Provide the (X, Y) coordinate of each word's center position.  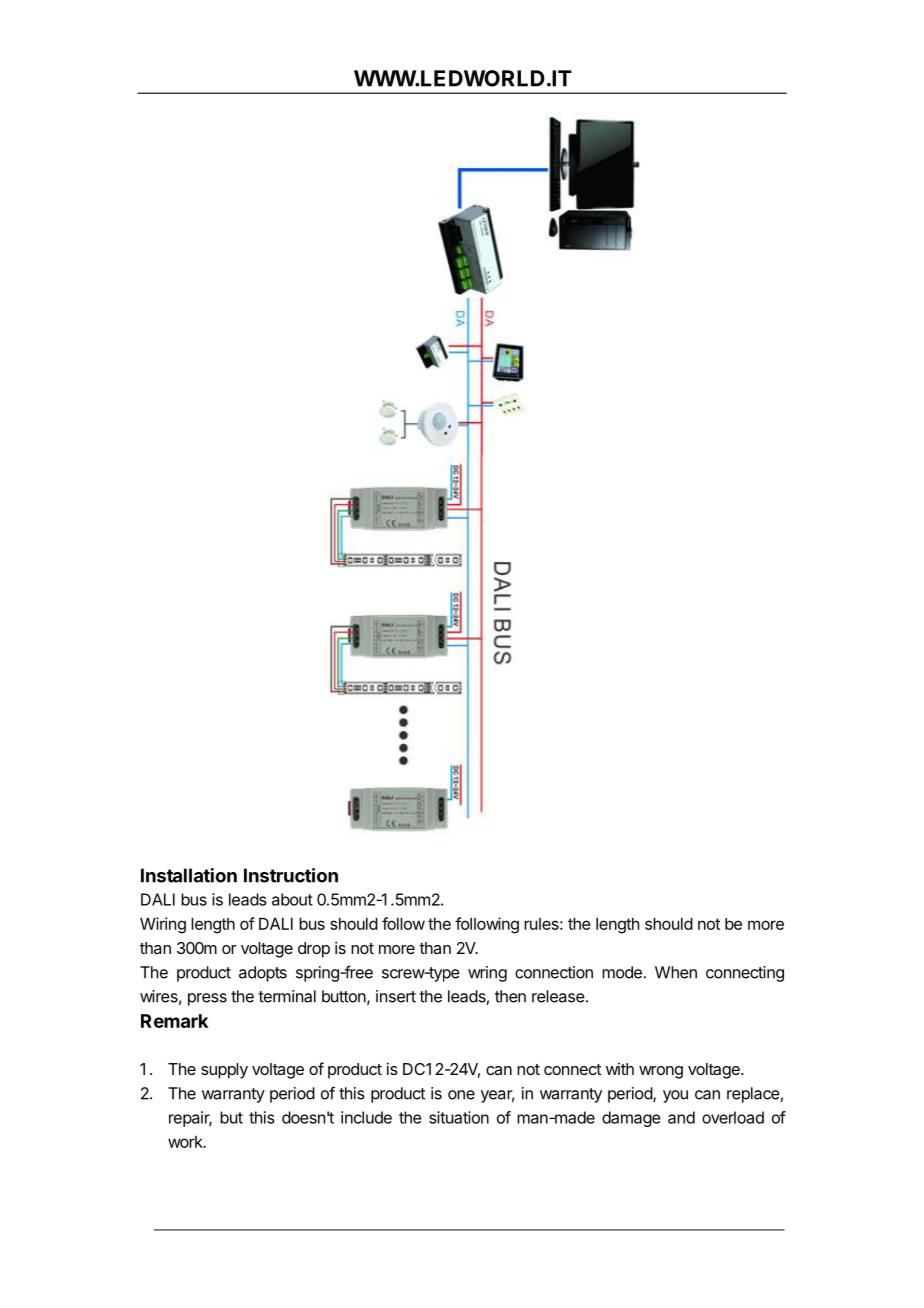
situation (459, 1117)
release (558, 996)
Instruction (291, 875)
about (292, 899)
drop (314, 950)
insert (396, 996)
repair (190, 1119)
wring (487, 974)
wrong (661, 1072)
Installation (189, 875)
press (207, 999)
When (676, 972)
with (620, 1069)
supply (224, 1071)
